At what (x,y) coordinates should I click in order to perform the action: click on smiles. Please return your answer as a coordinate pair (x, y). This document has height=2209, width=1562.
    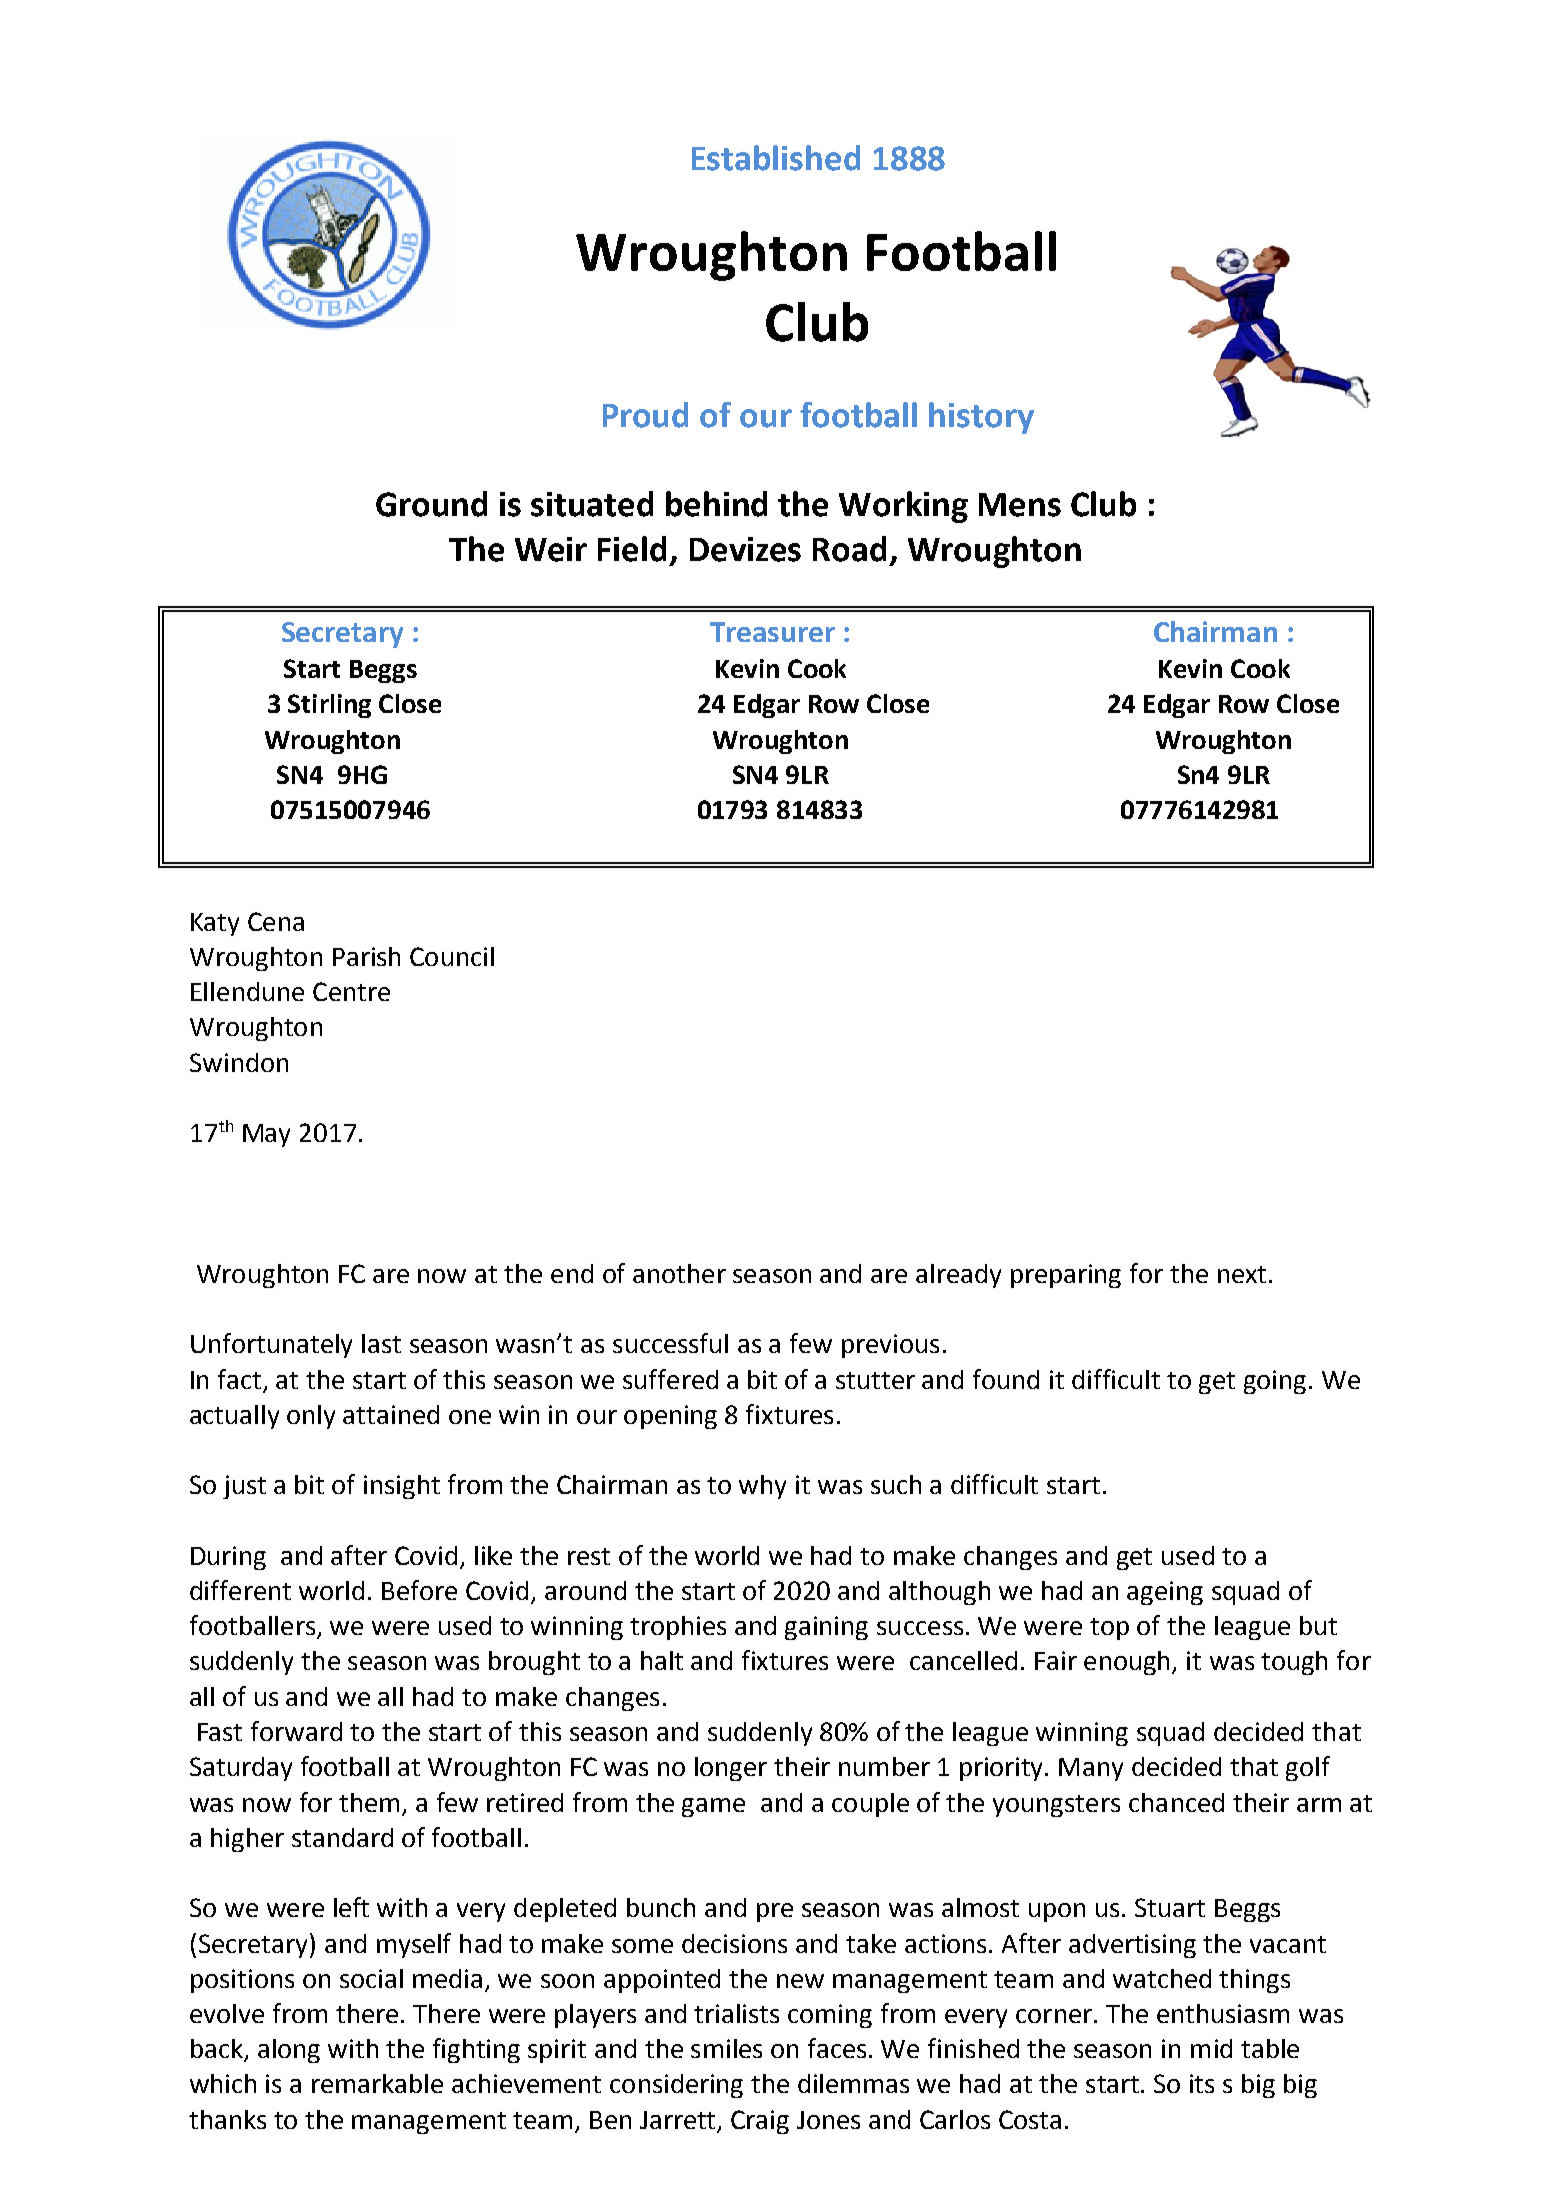
    Looking at the image, I should click on (726, 2048).
